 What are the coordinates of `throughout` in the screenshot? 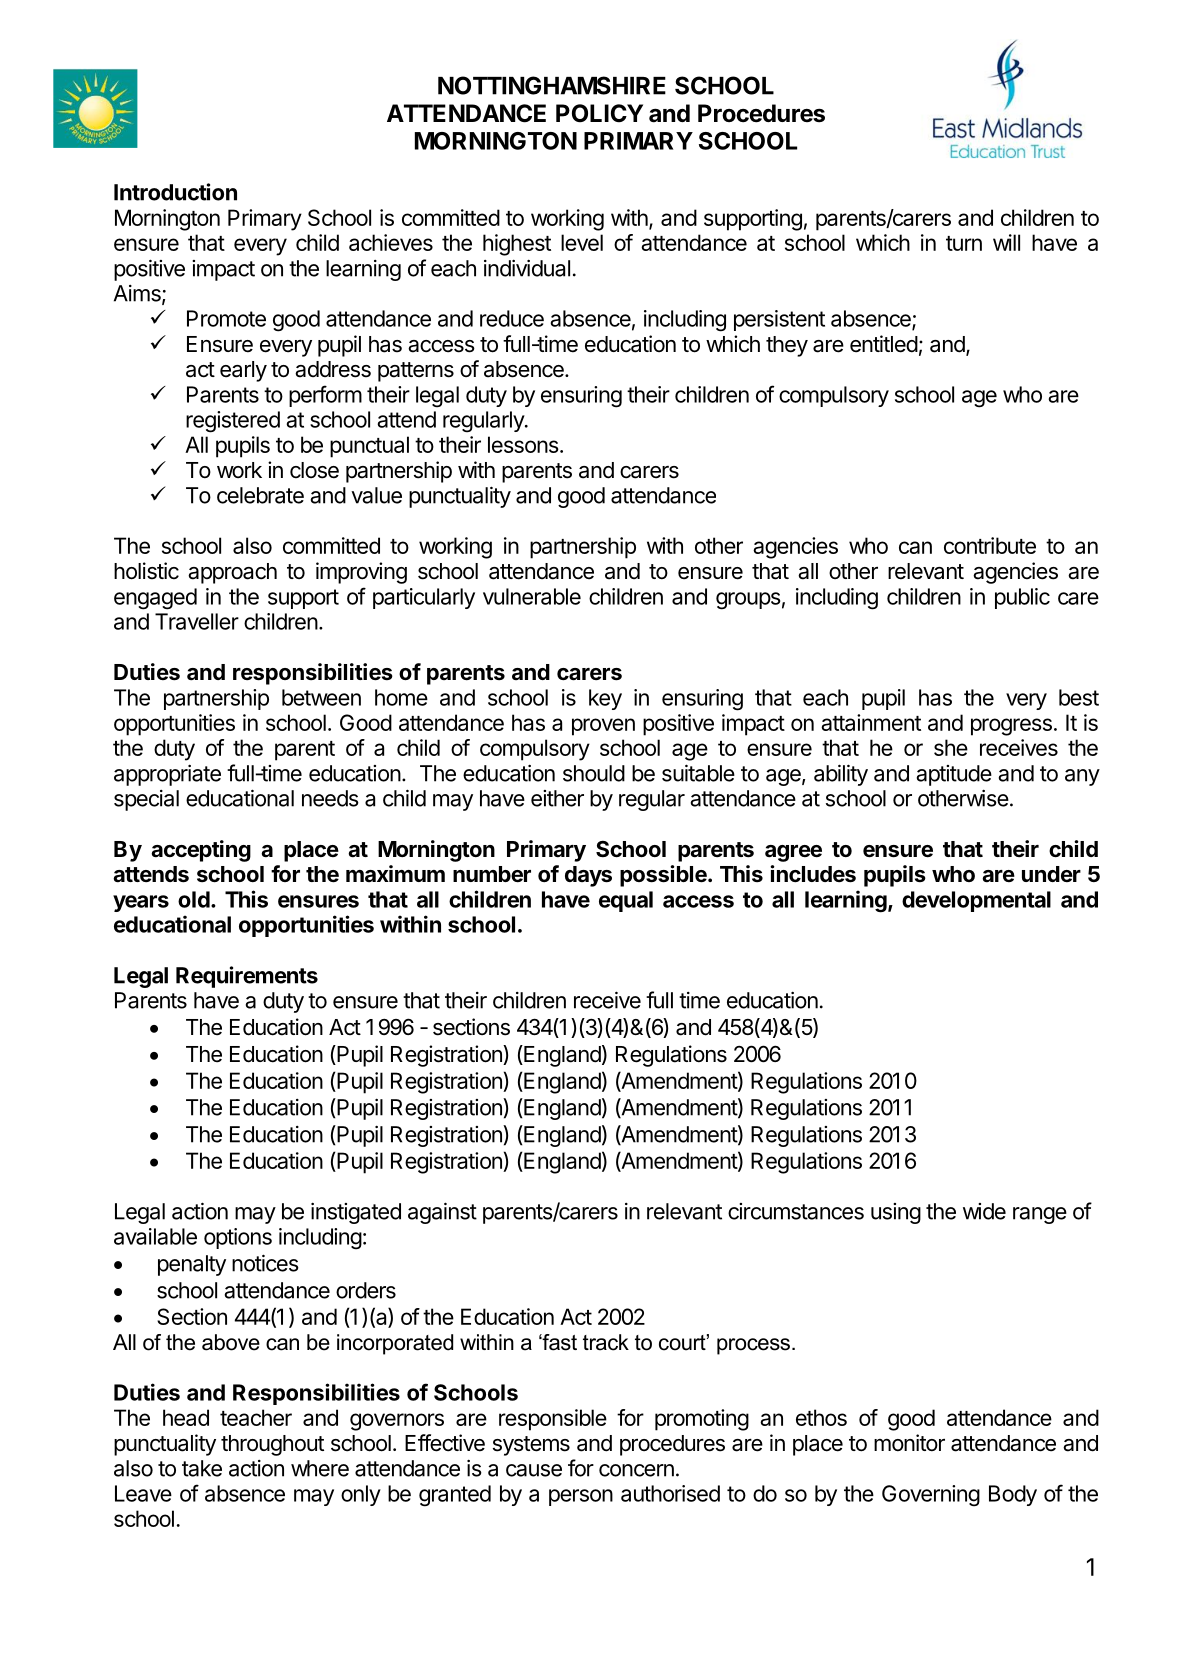 It's located at (272, 1445).
